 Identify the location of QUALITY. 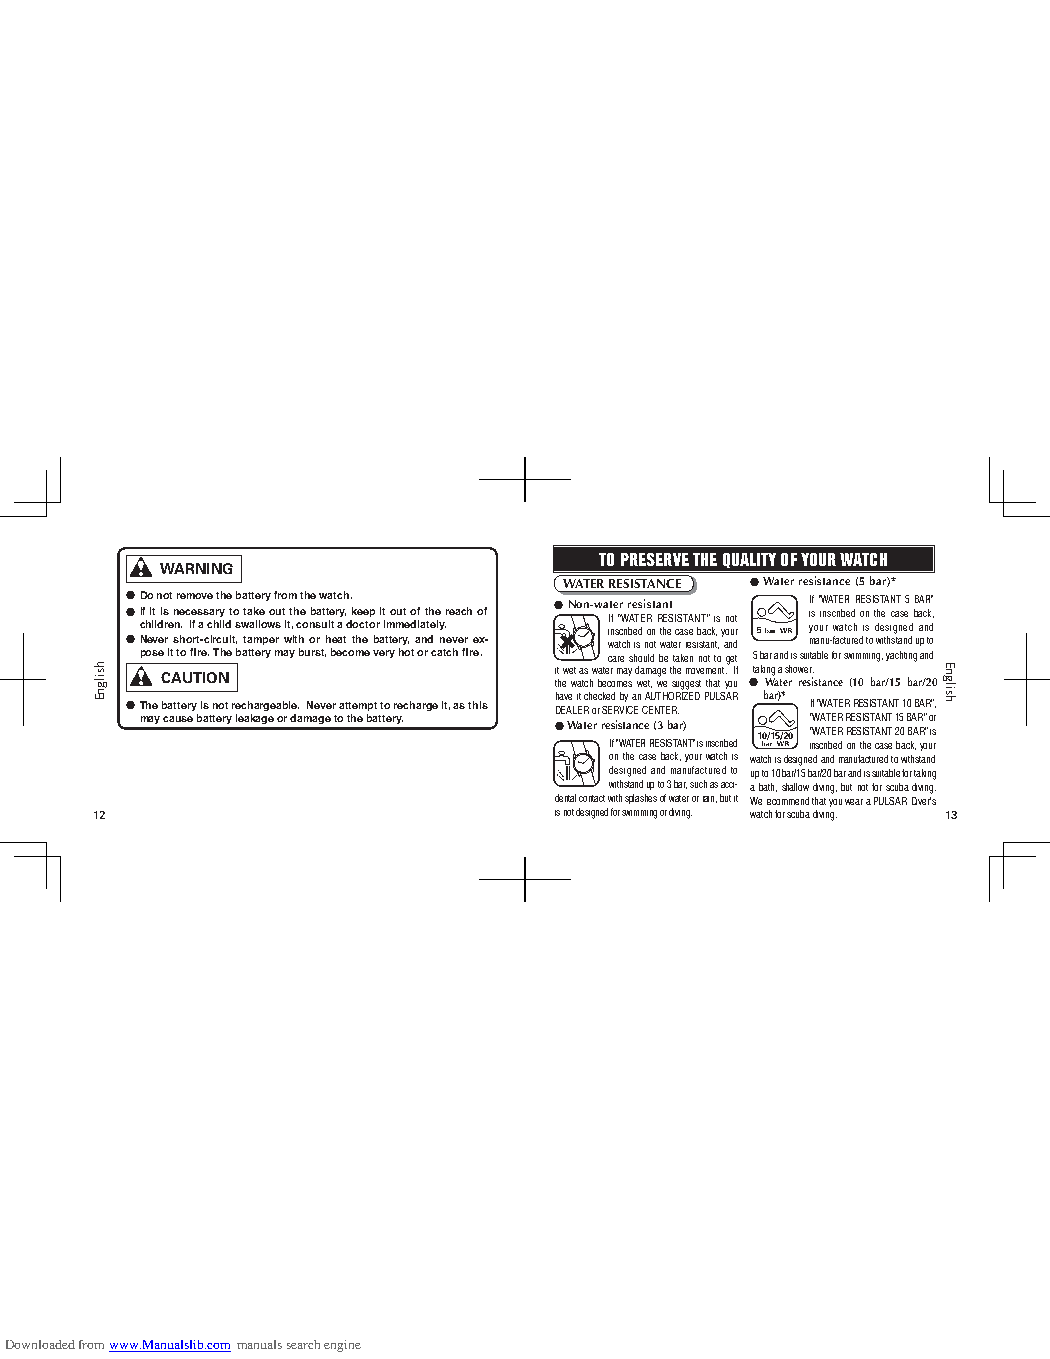
(749, 560).
